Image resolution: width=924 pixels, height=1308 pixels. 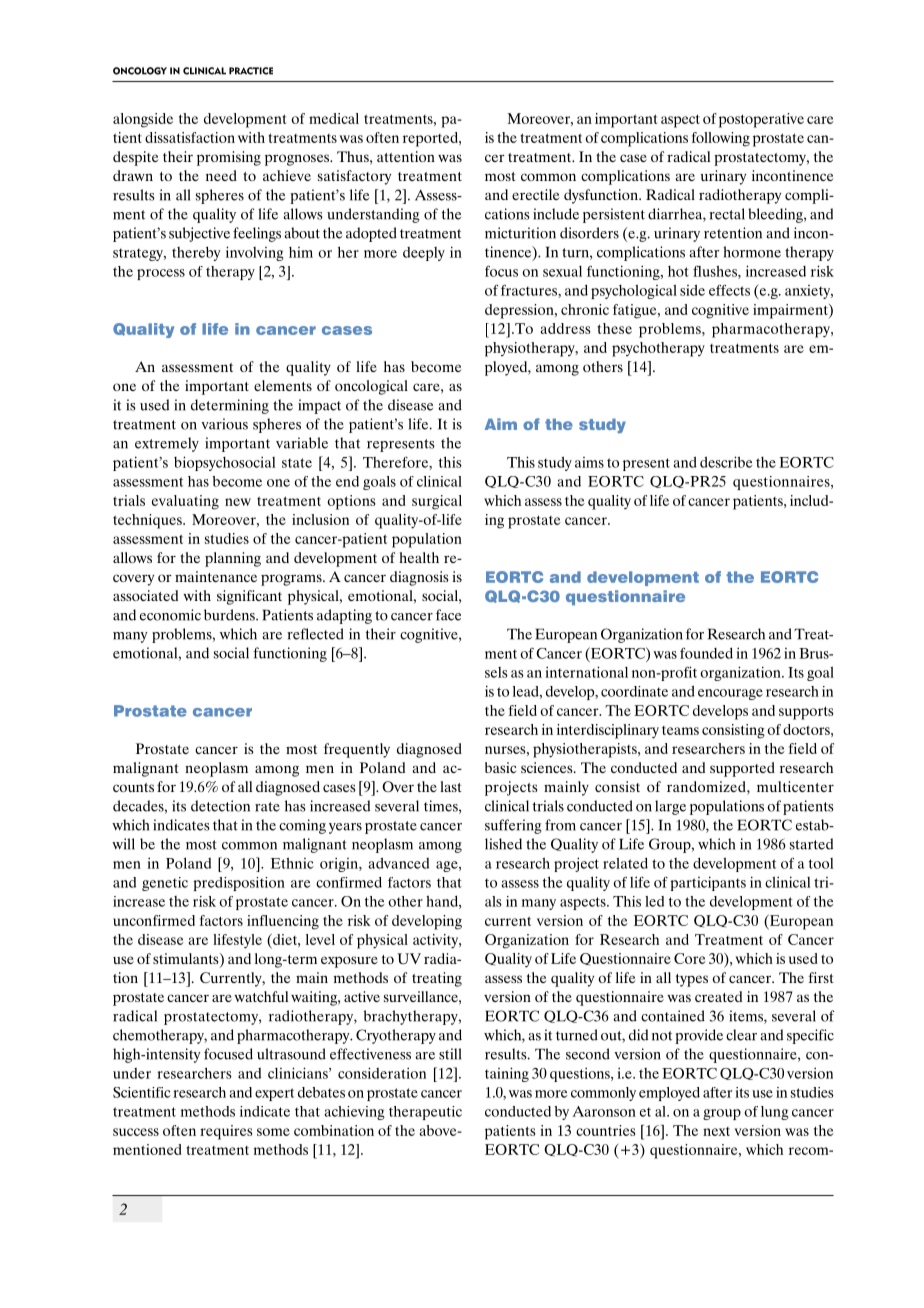 What do you see at coordinates (251, 71) in the screenshot?
I see `PRACTICE` at bounding box center [251, 71].
